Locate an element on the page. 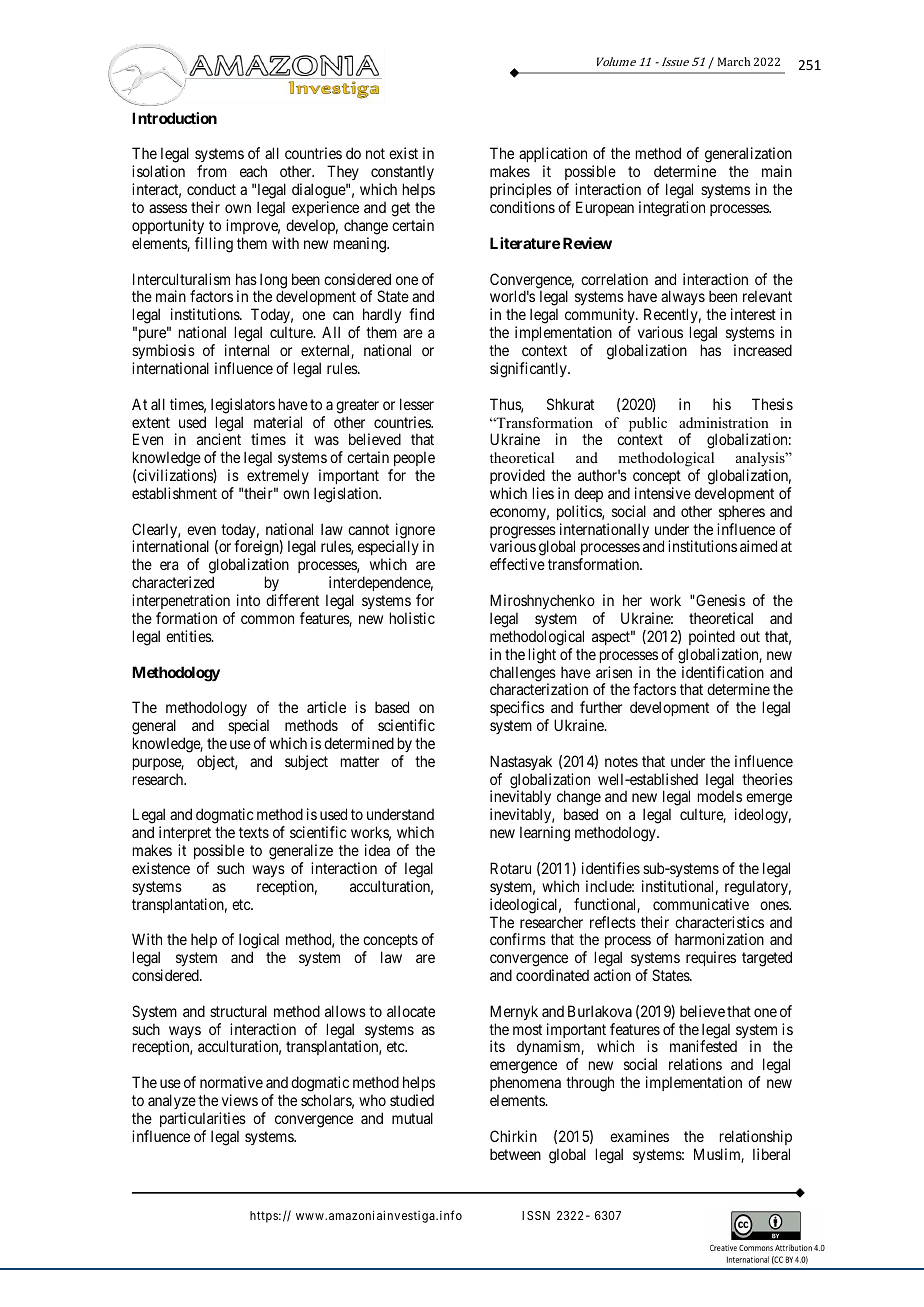  constantly is located at coordinates (402, 174).
